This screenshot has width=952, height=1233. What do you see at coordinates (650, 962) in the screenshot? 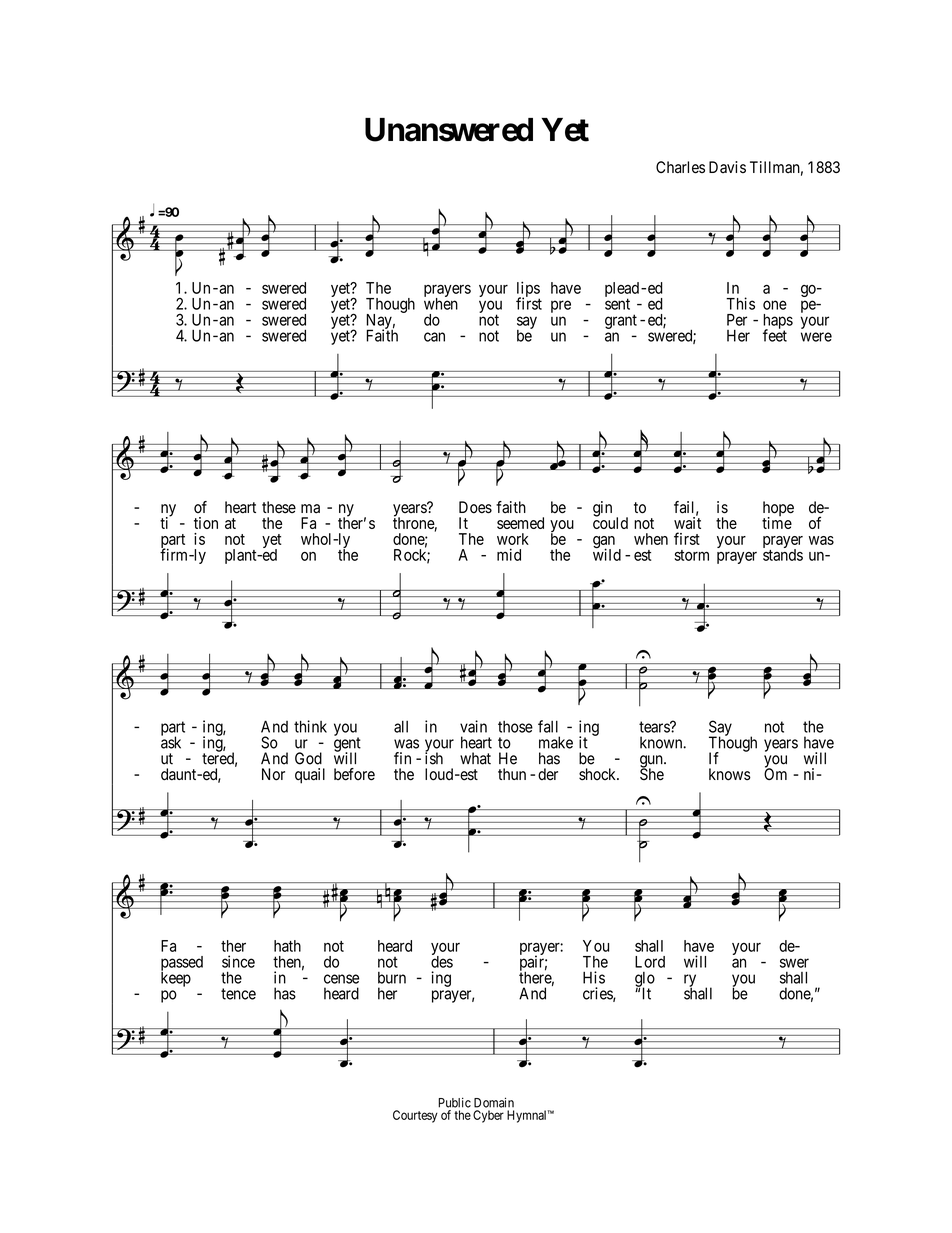
I see `Lord` at bounding box center [650, 962].
